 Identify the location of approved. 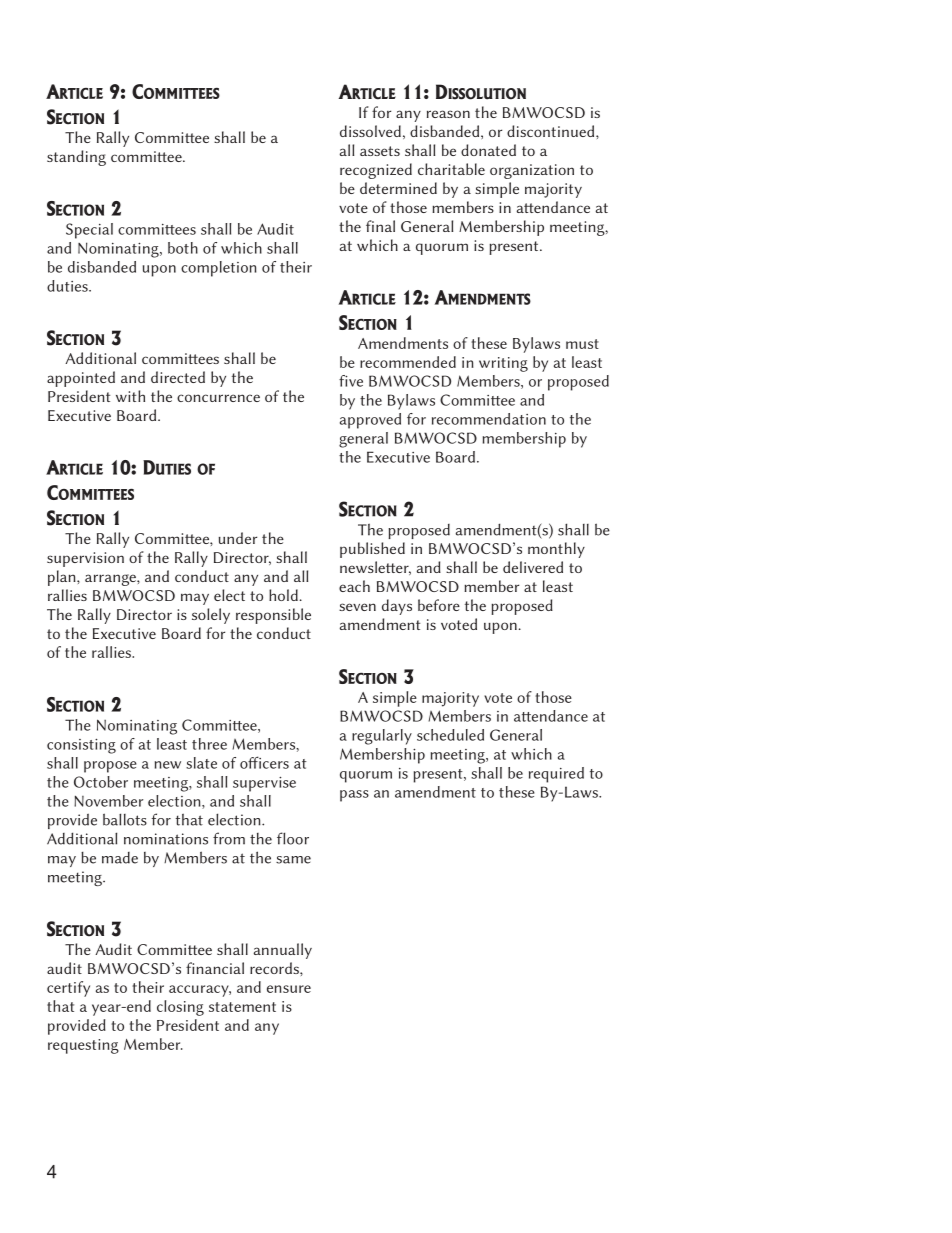
(370, 421).
